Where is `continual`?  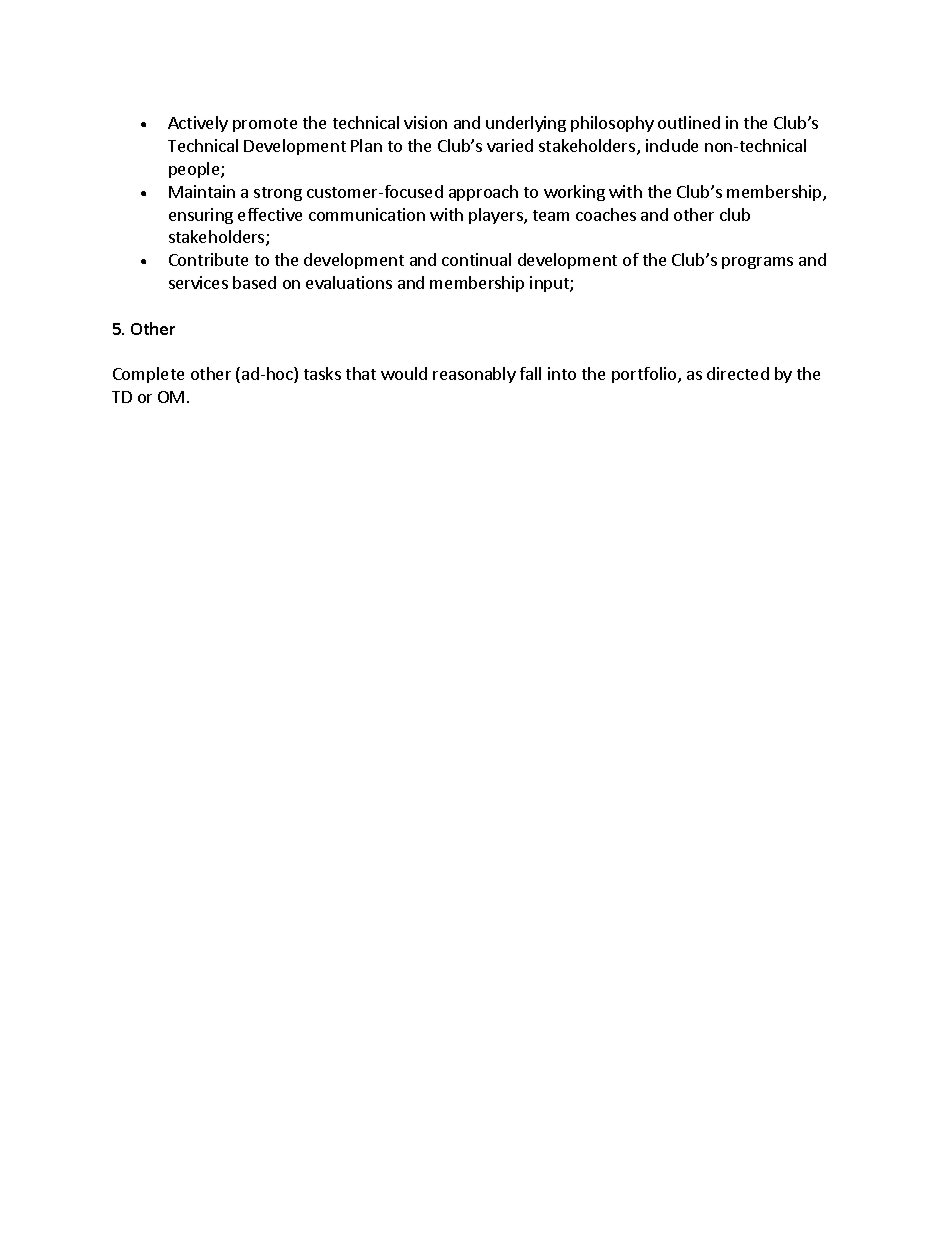 continual is located at coordinates (476, 259).
